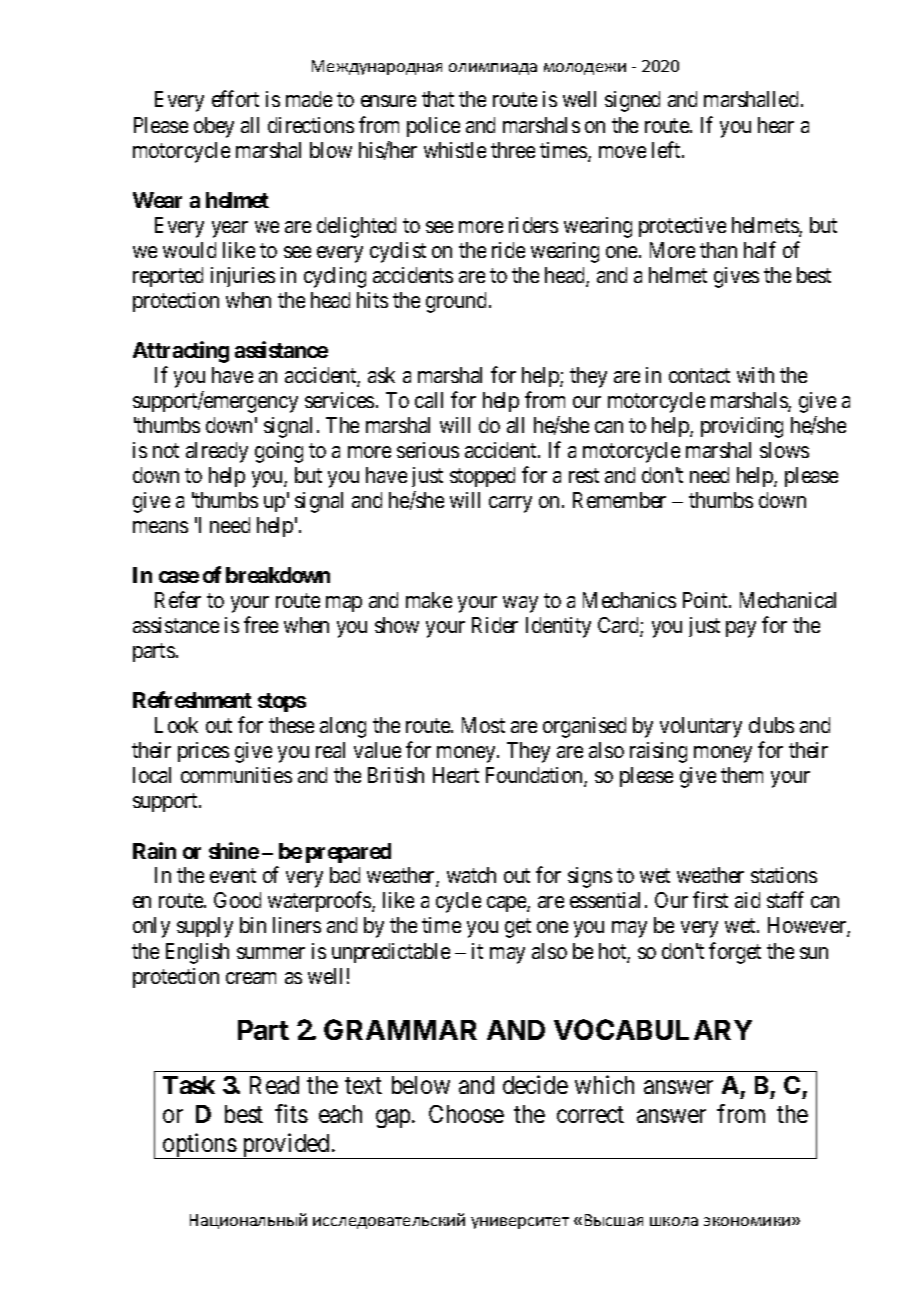 The width and height of the screenshot is (924, 1309). Describe the element at coordinates (237, 900) in the screenshot. I see `Good` at that location.
